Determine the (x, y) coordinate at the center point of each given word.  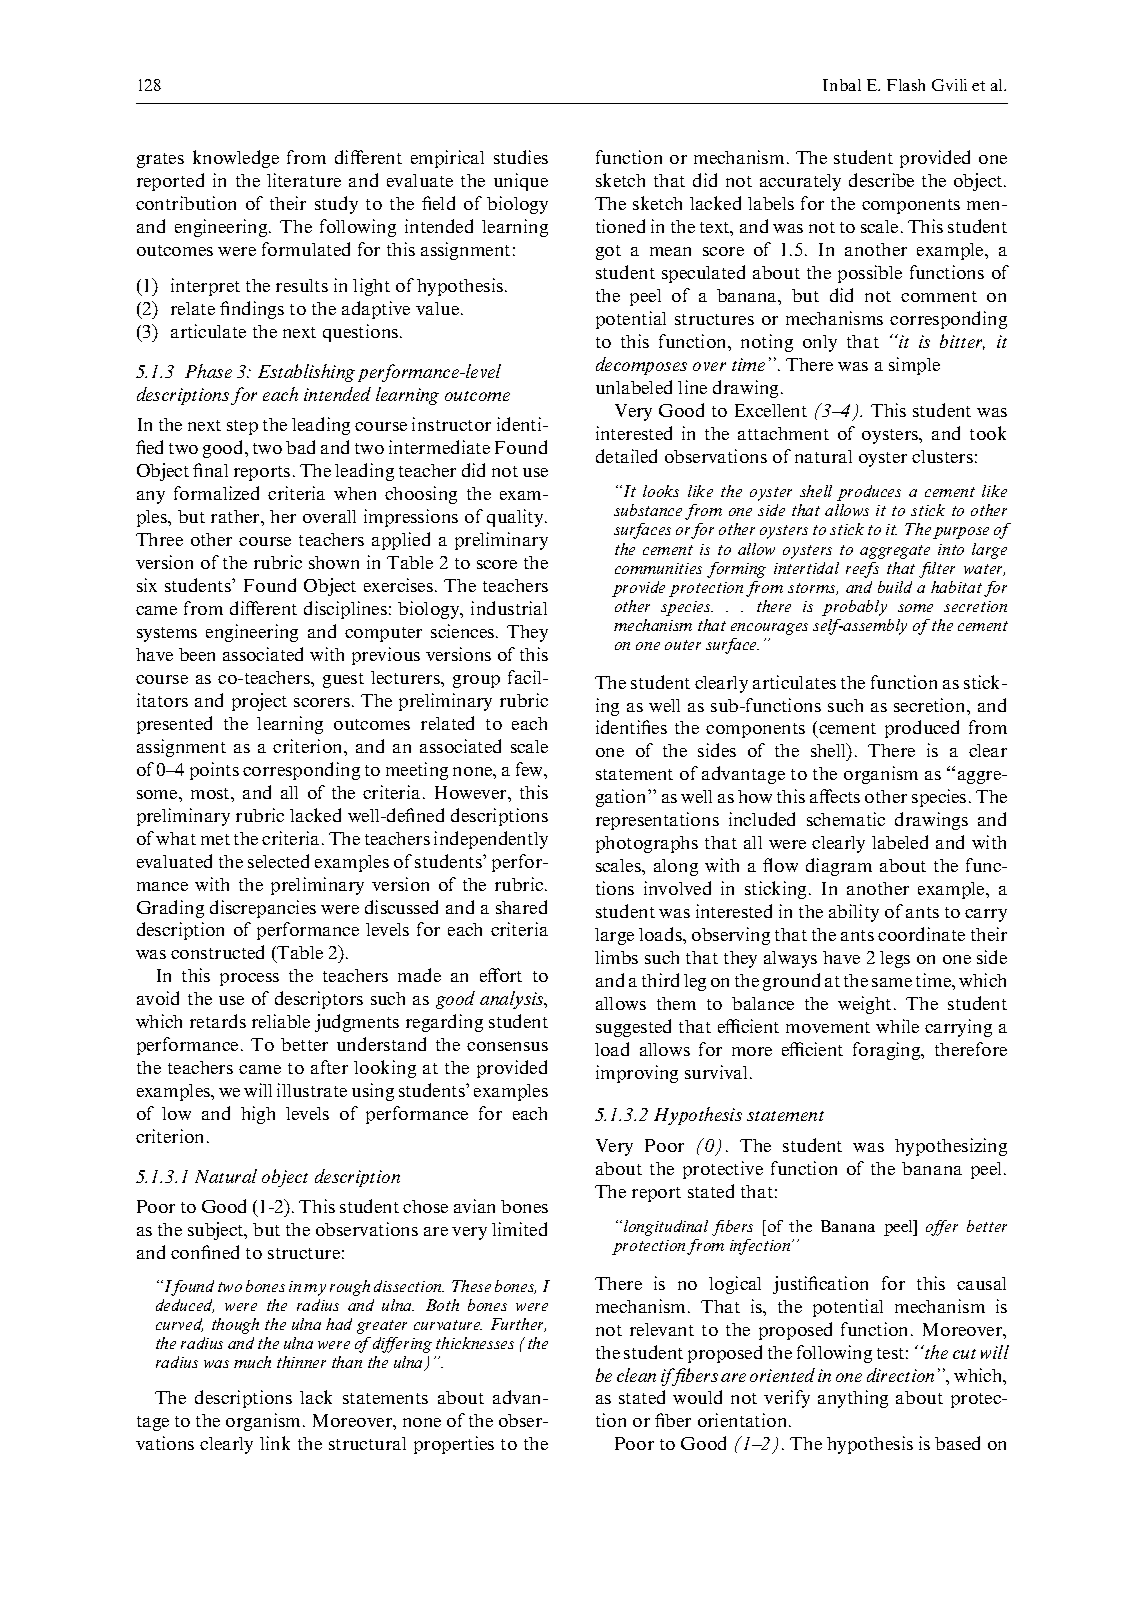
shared (521, 907)
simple (914, 366)
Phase (208, 371)
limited (519, 1229)
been (197, 654)
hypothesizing (951, 1147)
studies (521, 157)
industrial (509, 608)
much (252, 1362)
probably (854, 608)
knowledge (236, 159)
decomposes (641, 366)
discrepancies (263, 909)
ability (854, 913)
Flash (906, 85)
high (258, 1115)
